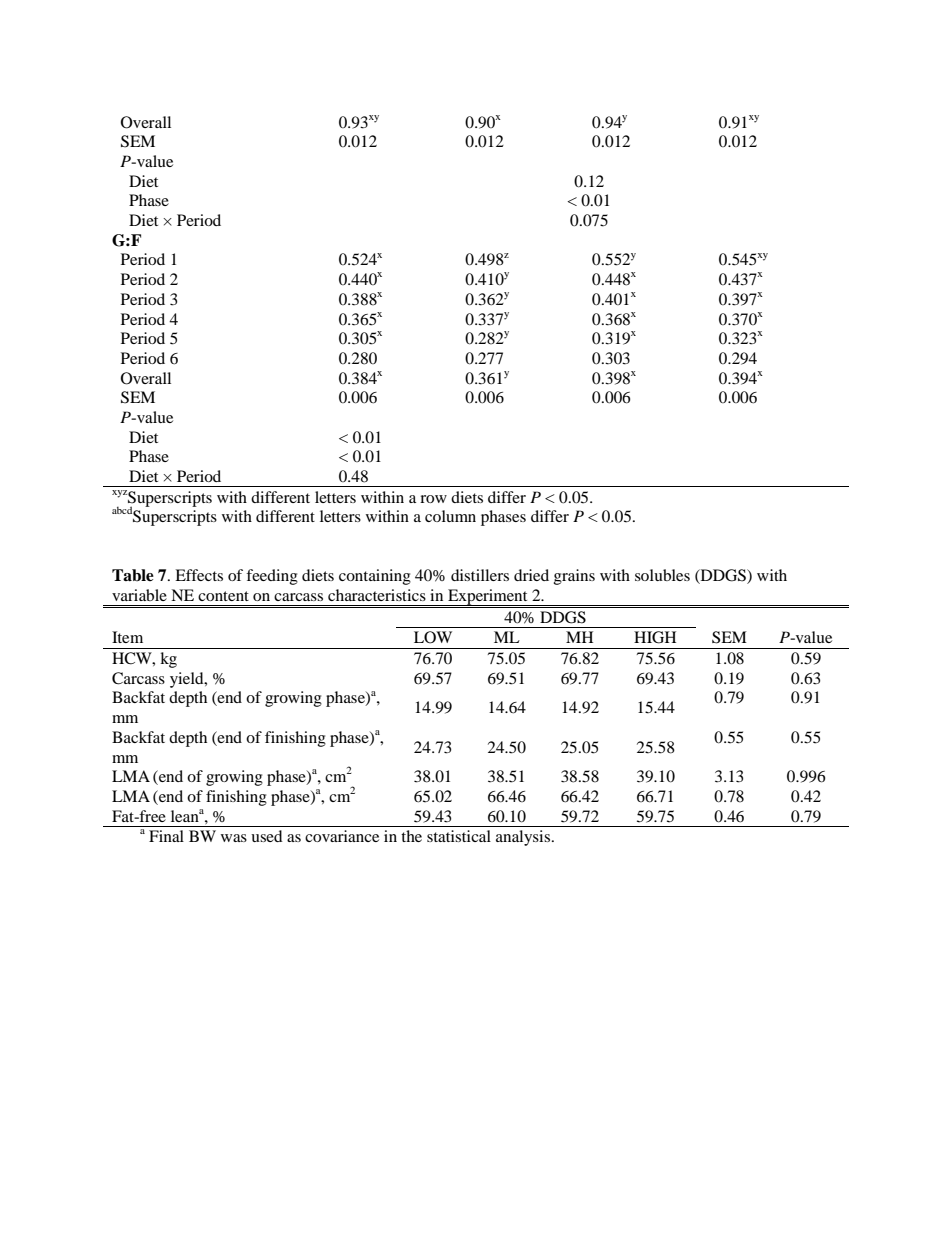 The image size is (952, 1233). What do you see at coordinates (166, 836) in the screenshot?
I see `Final` at bounding box center [166, 836].
